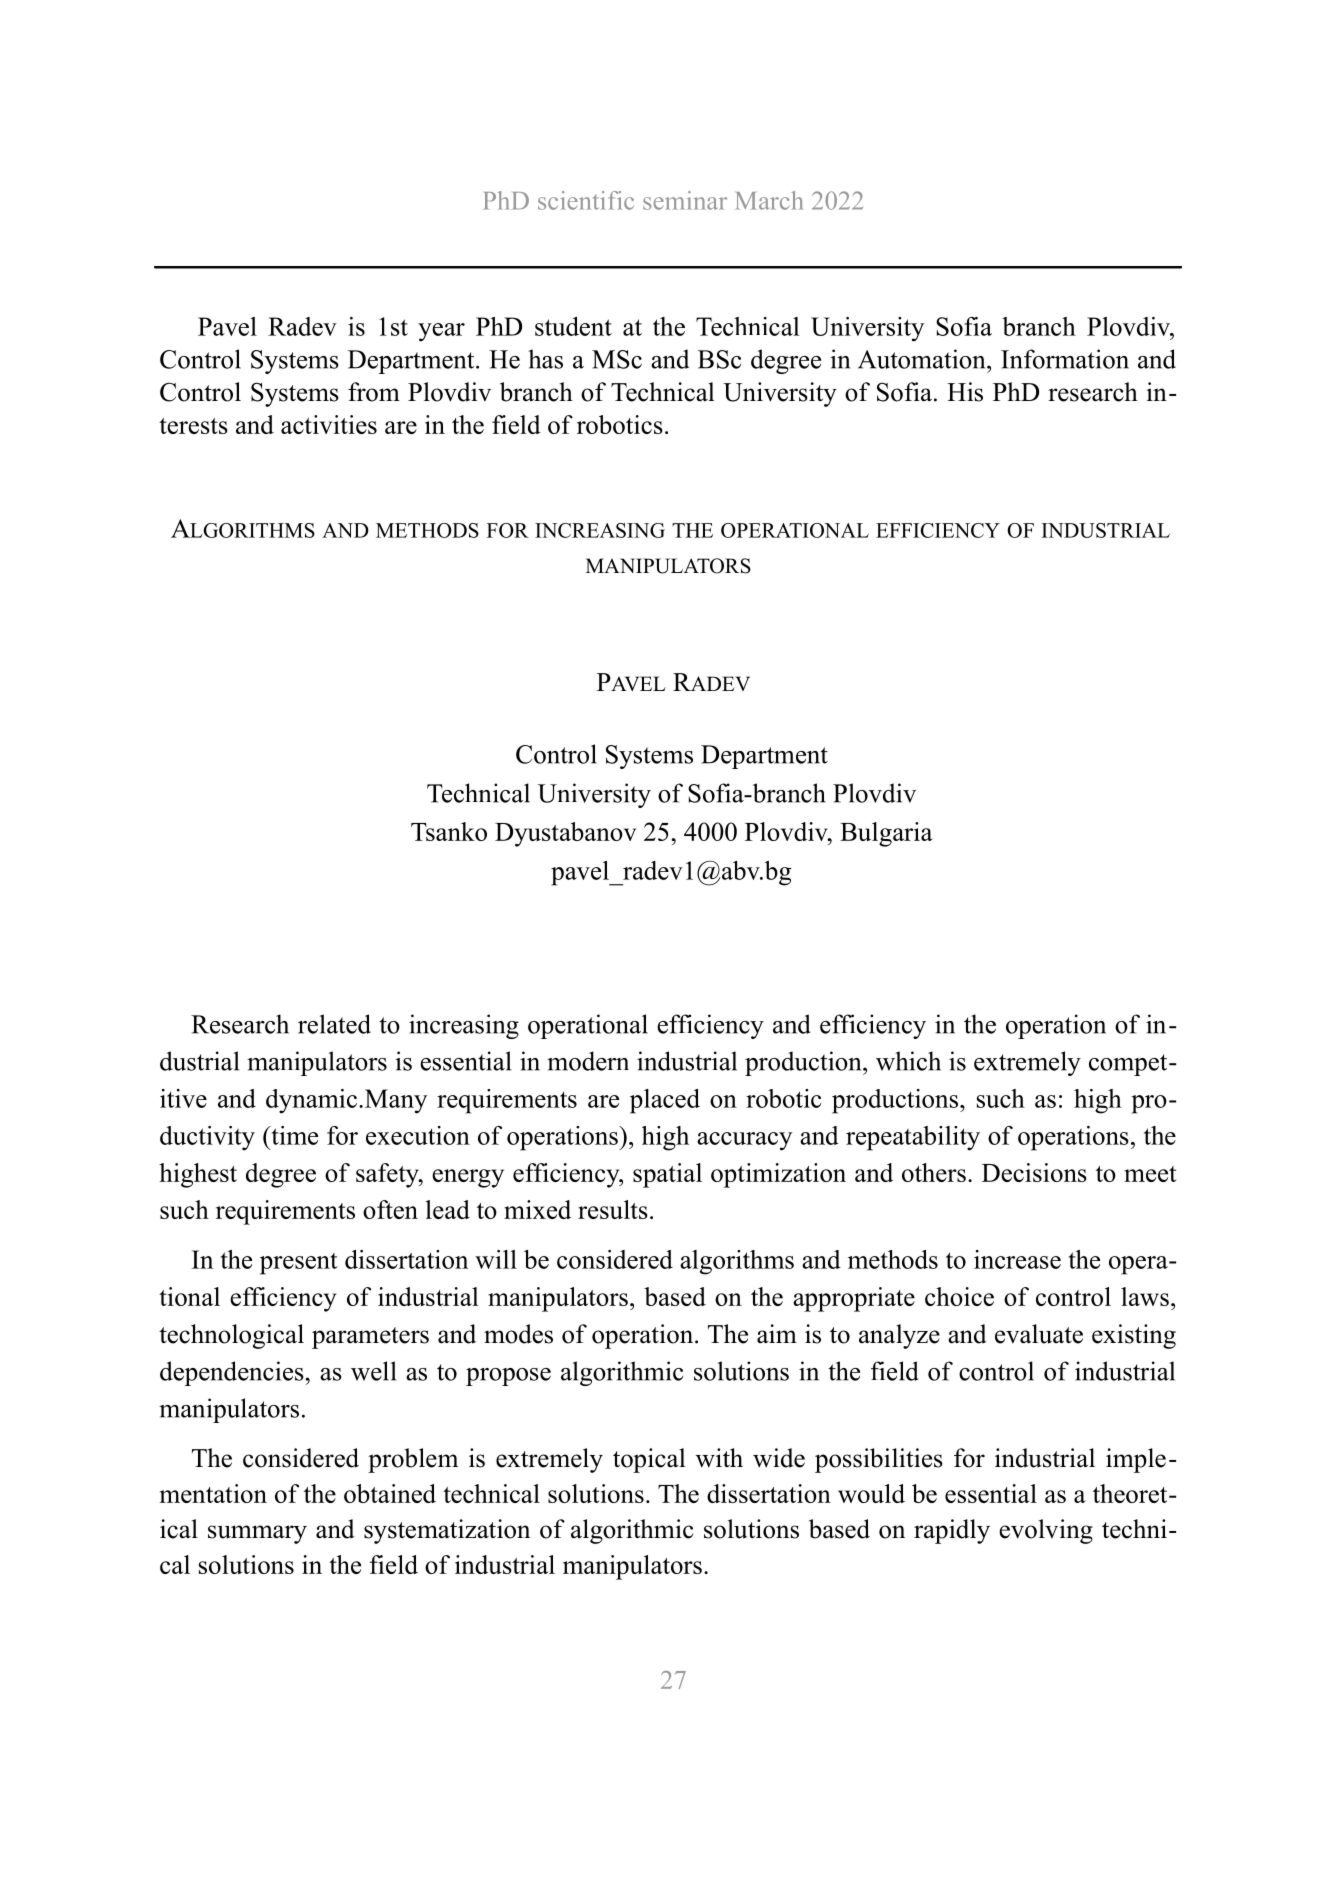 The image size is (1336, 1889). Describe the element at coordinates (908, 1061) in the image. I see `which` at that location.
